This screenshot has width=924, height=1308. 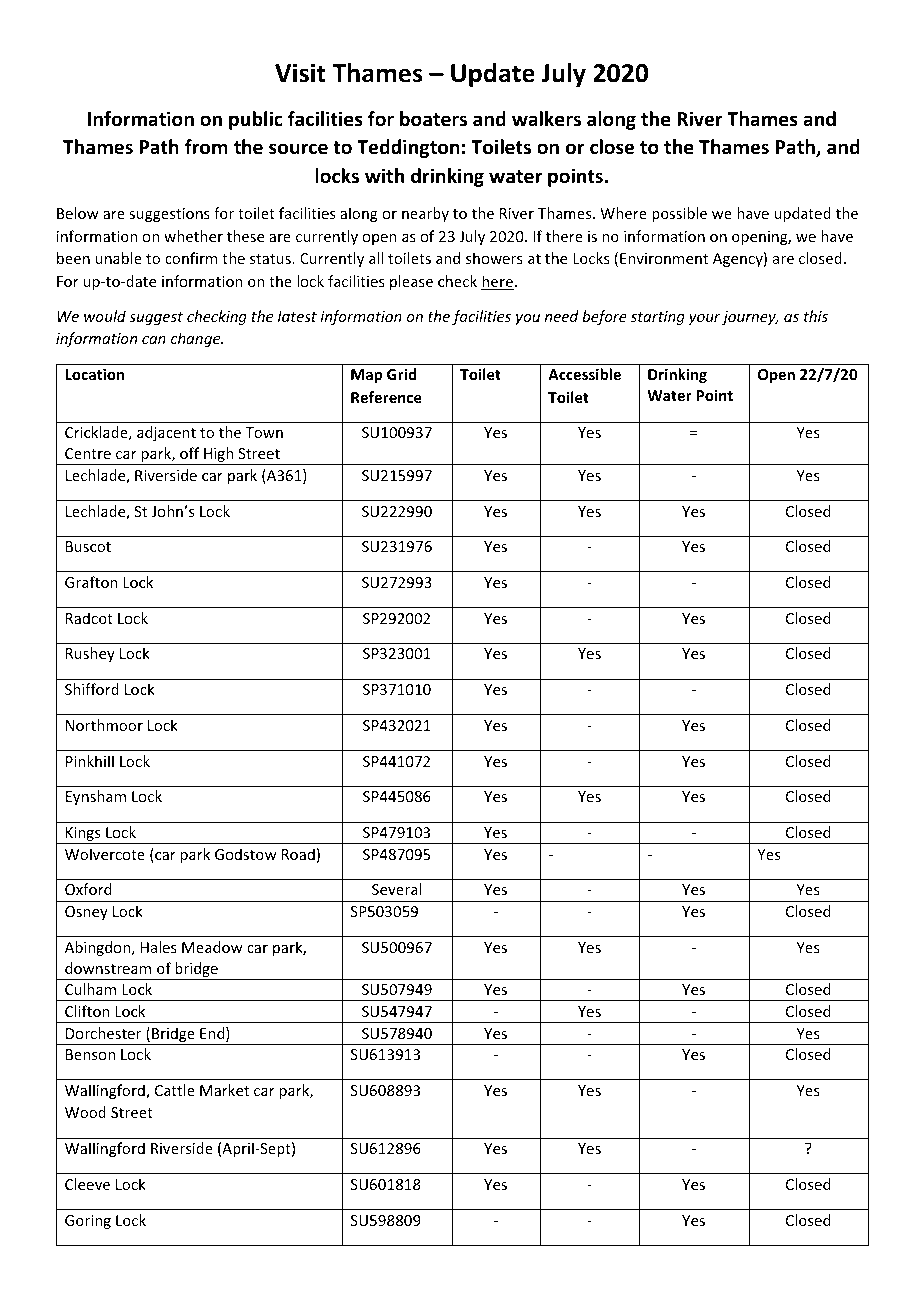 What do you see at coordinates (189, 453) in the screenshot?
I see `off` at bounding box center [189, 453].
